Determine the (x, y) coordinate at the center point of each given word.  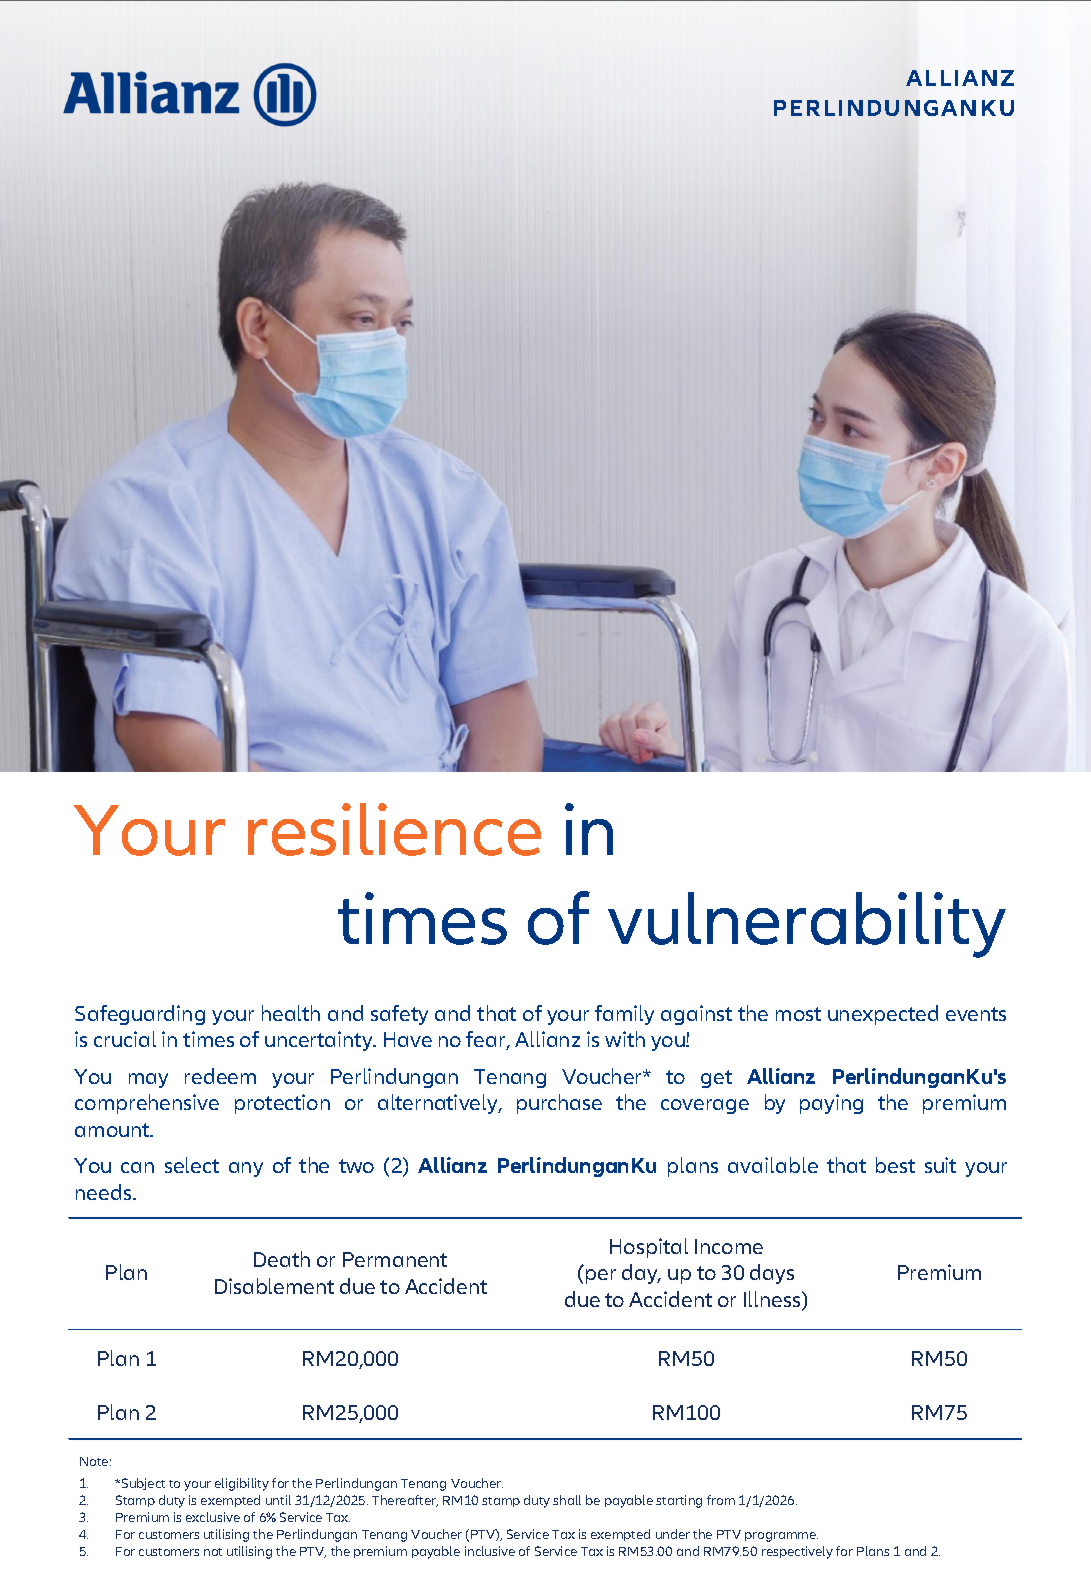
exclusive (213, 1517)
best (895, 1165)
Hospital (649, 1248)
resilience (394, 829)
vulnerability (807, 925)
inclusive (490, 1551)
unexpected (883, 1015)
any (246, 1169)
